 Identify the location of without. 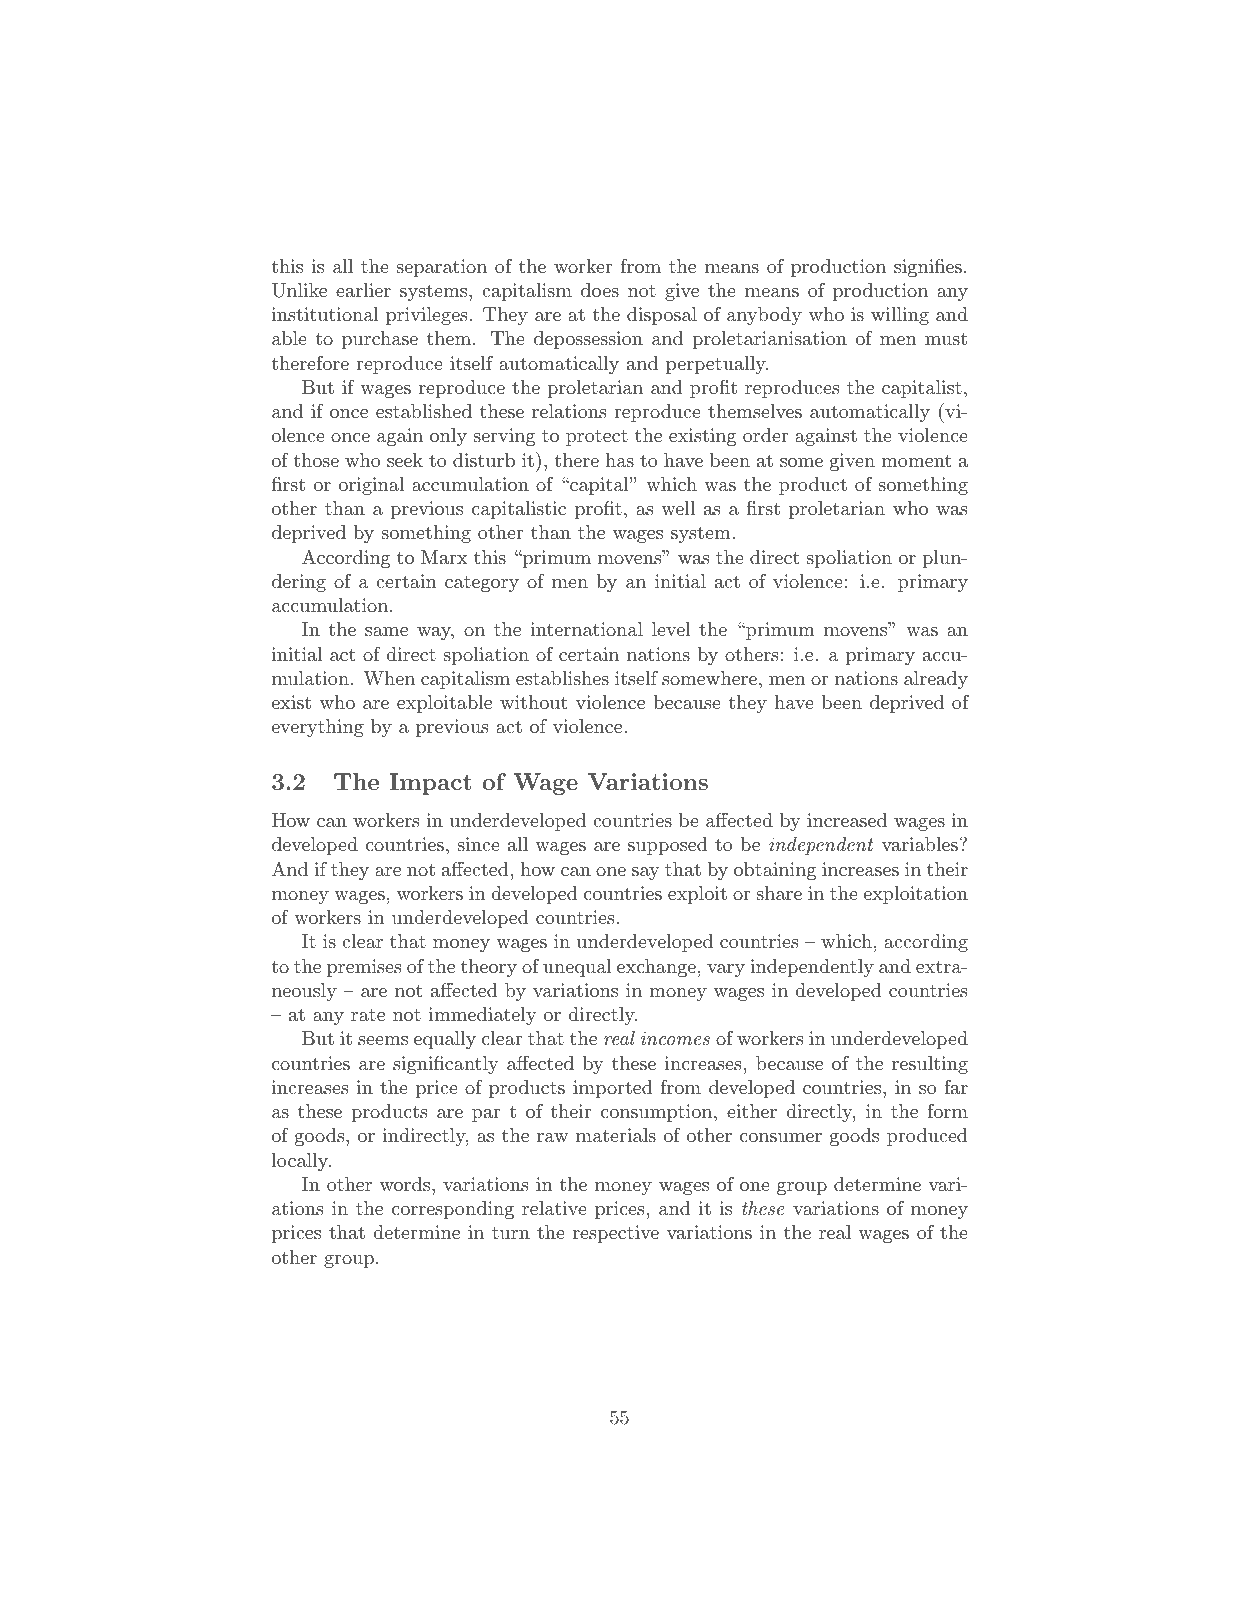
(533, 702).
